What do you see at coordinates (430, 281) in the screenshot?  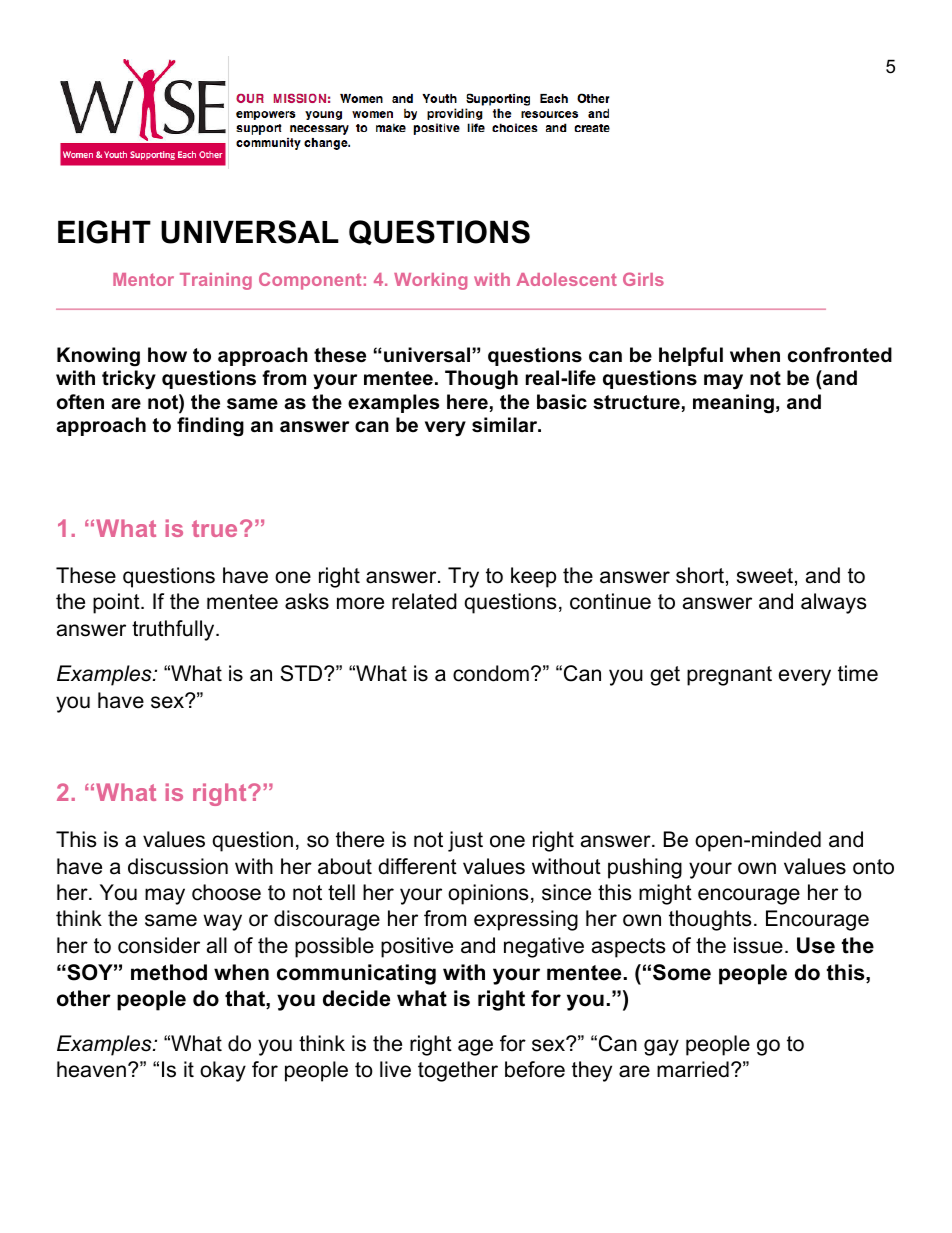 I see `Working` at bounding box center [430, 281].
